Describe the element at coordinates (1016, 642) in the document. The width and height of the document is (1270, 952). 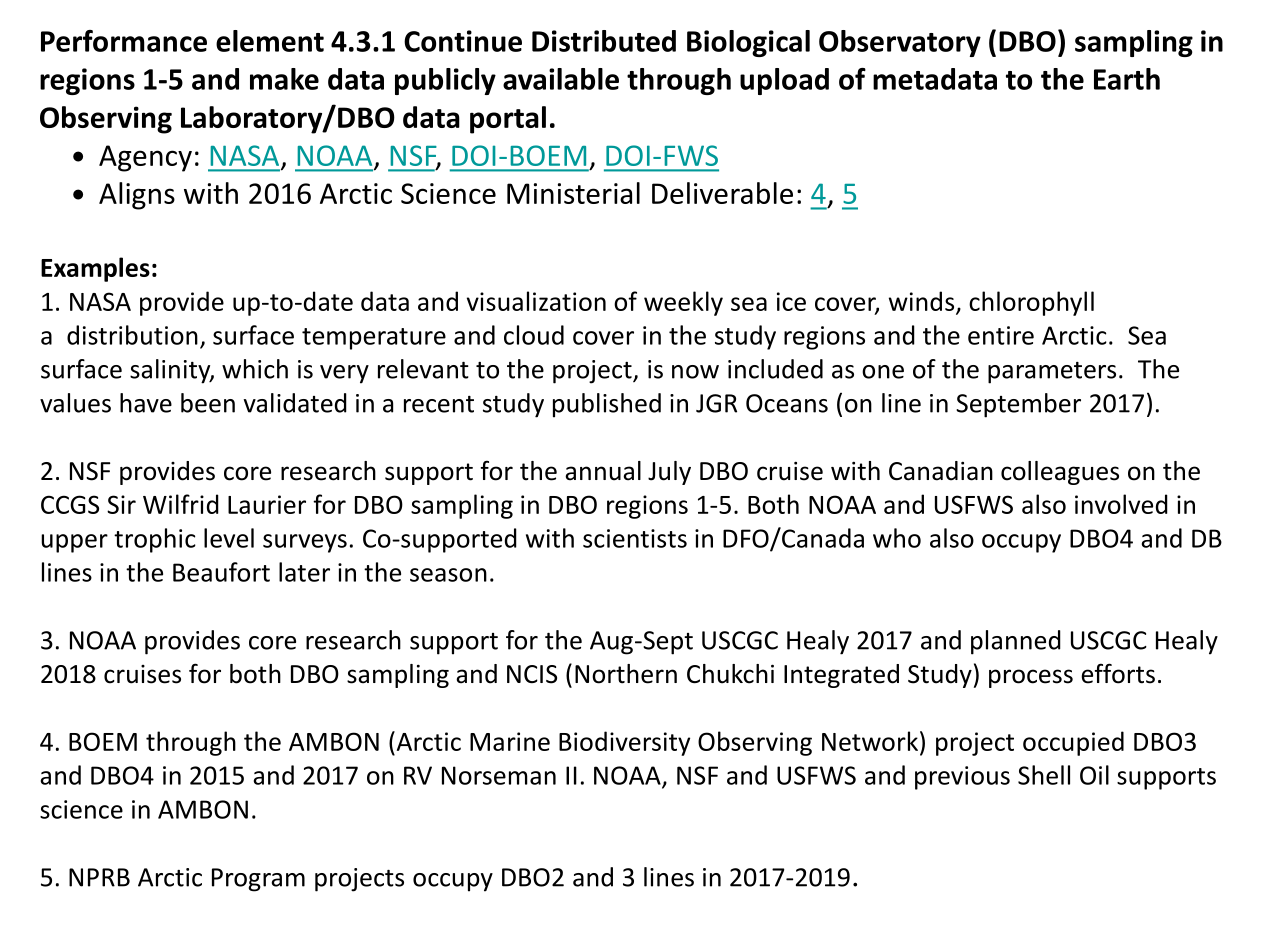
I see `planned` at that location.
